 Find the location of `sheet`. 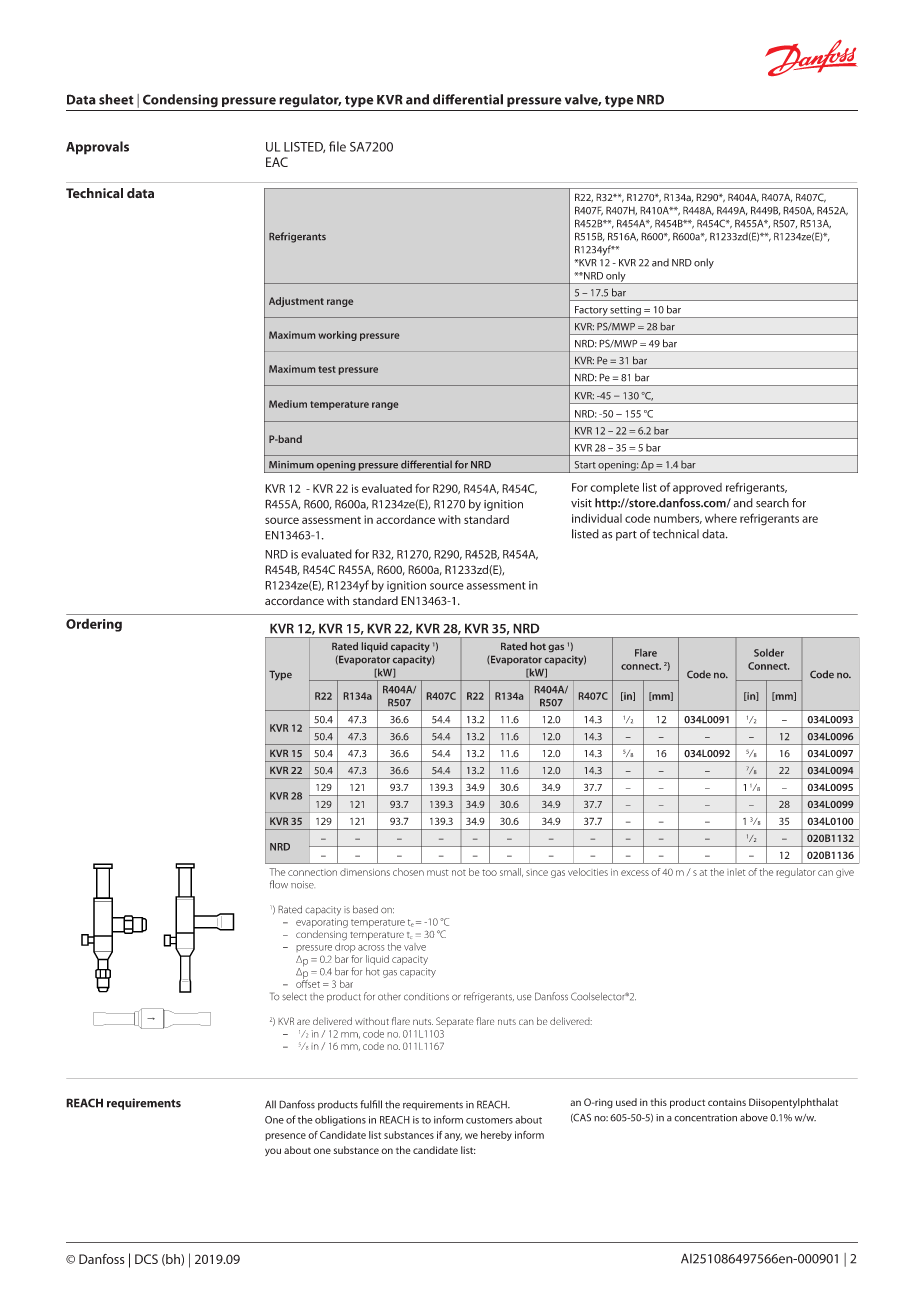

sheet is located at coordinates (116, 99).
